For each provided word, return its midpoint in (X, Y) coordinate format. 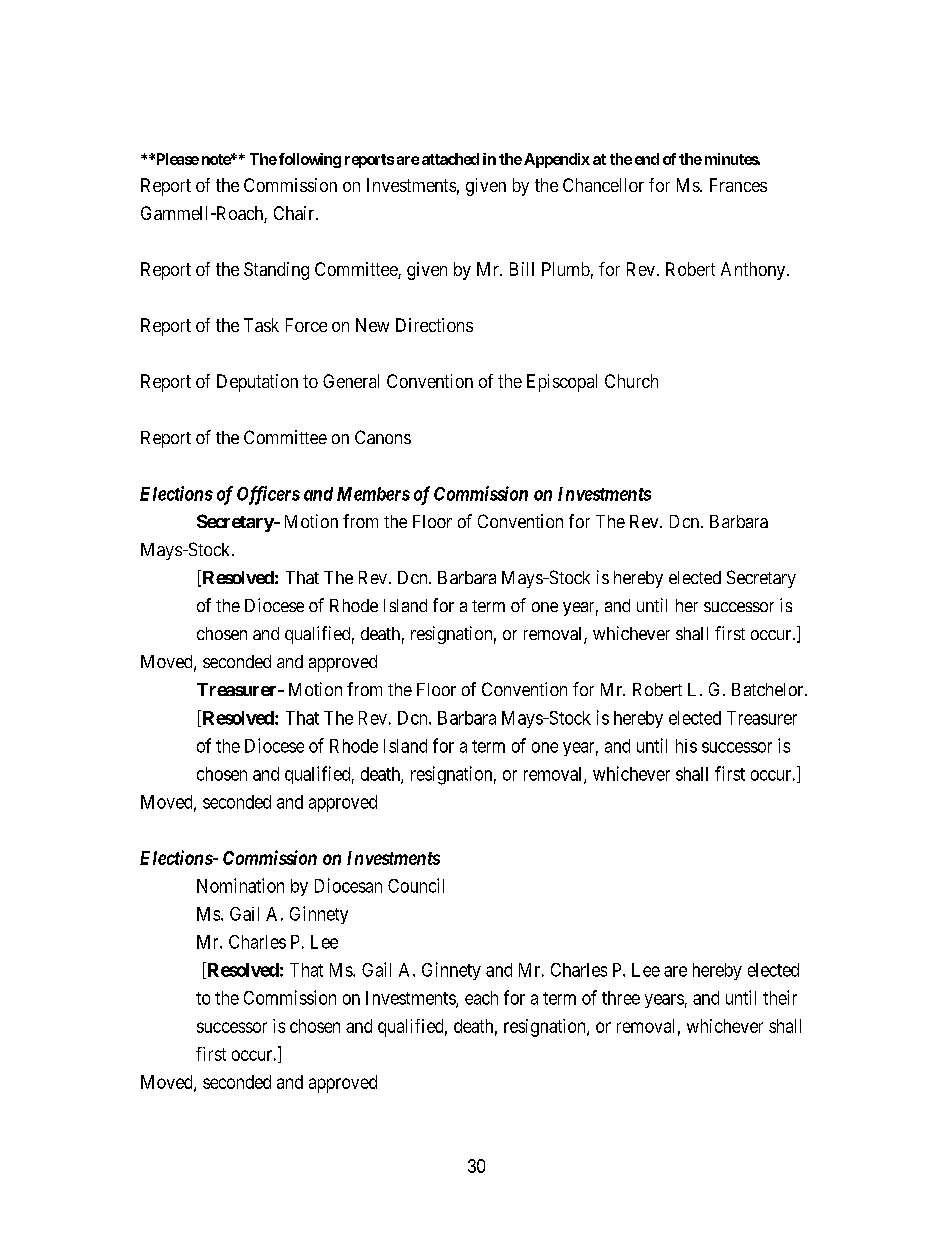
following (308, 160)
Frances (738, 185)
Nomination (240, 885)
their (780, 997)
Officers (268, 495)
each (481, 998)
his (686, 746)
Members (373, 494)
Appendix (557, 160)
